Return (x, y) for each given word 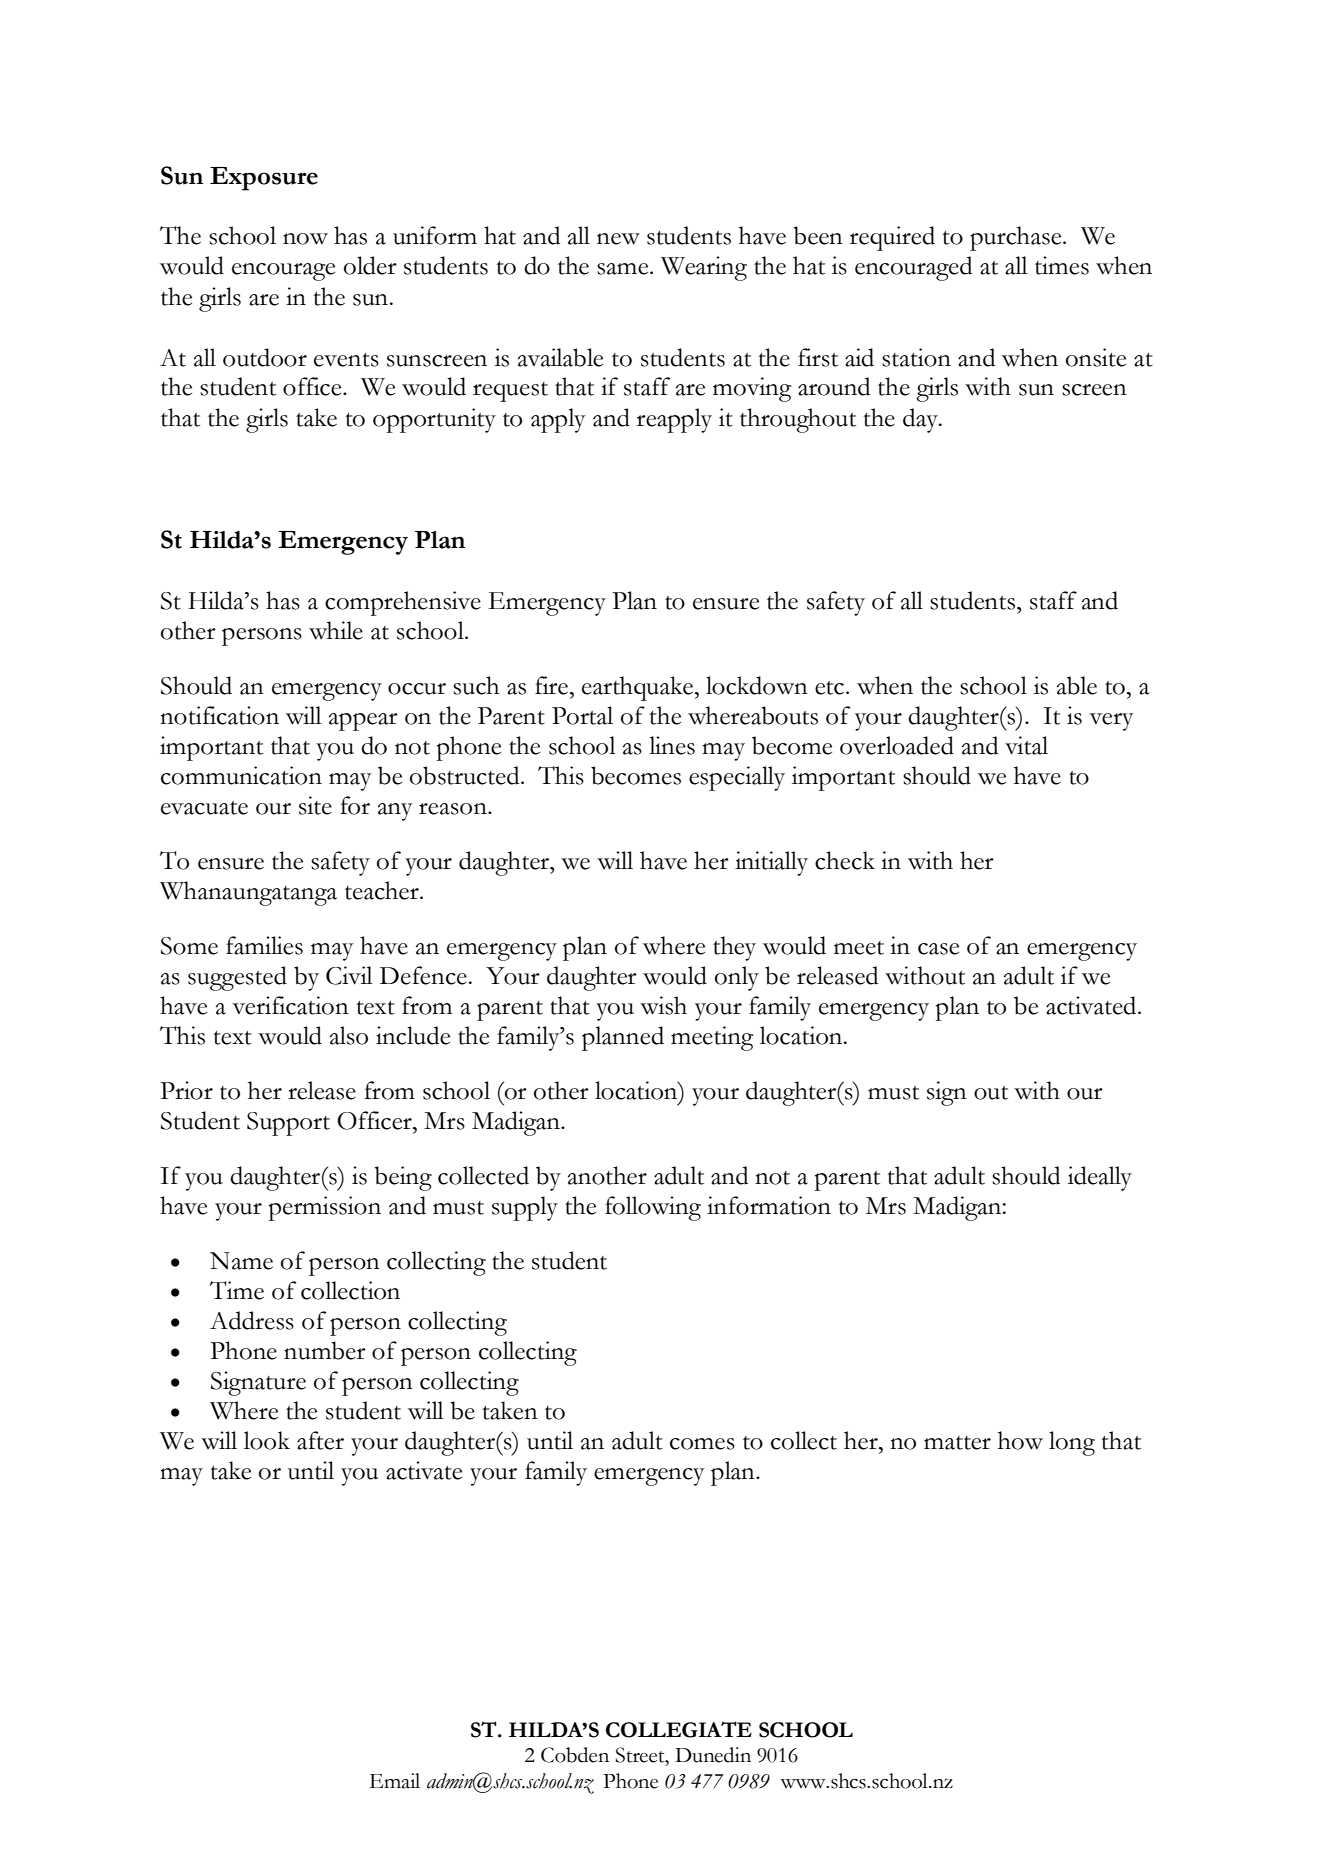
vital (1026, 745)
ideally (1100, 1178)
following (653, 1208)
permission (325, 1208)
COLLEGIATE (679, 1729)
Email (395, 1781)
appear (363, 722)
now (305, 239)
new (618, 239)
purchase (1017, 238)
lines (672, 745)
